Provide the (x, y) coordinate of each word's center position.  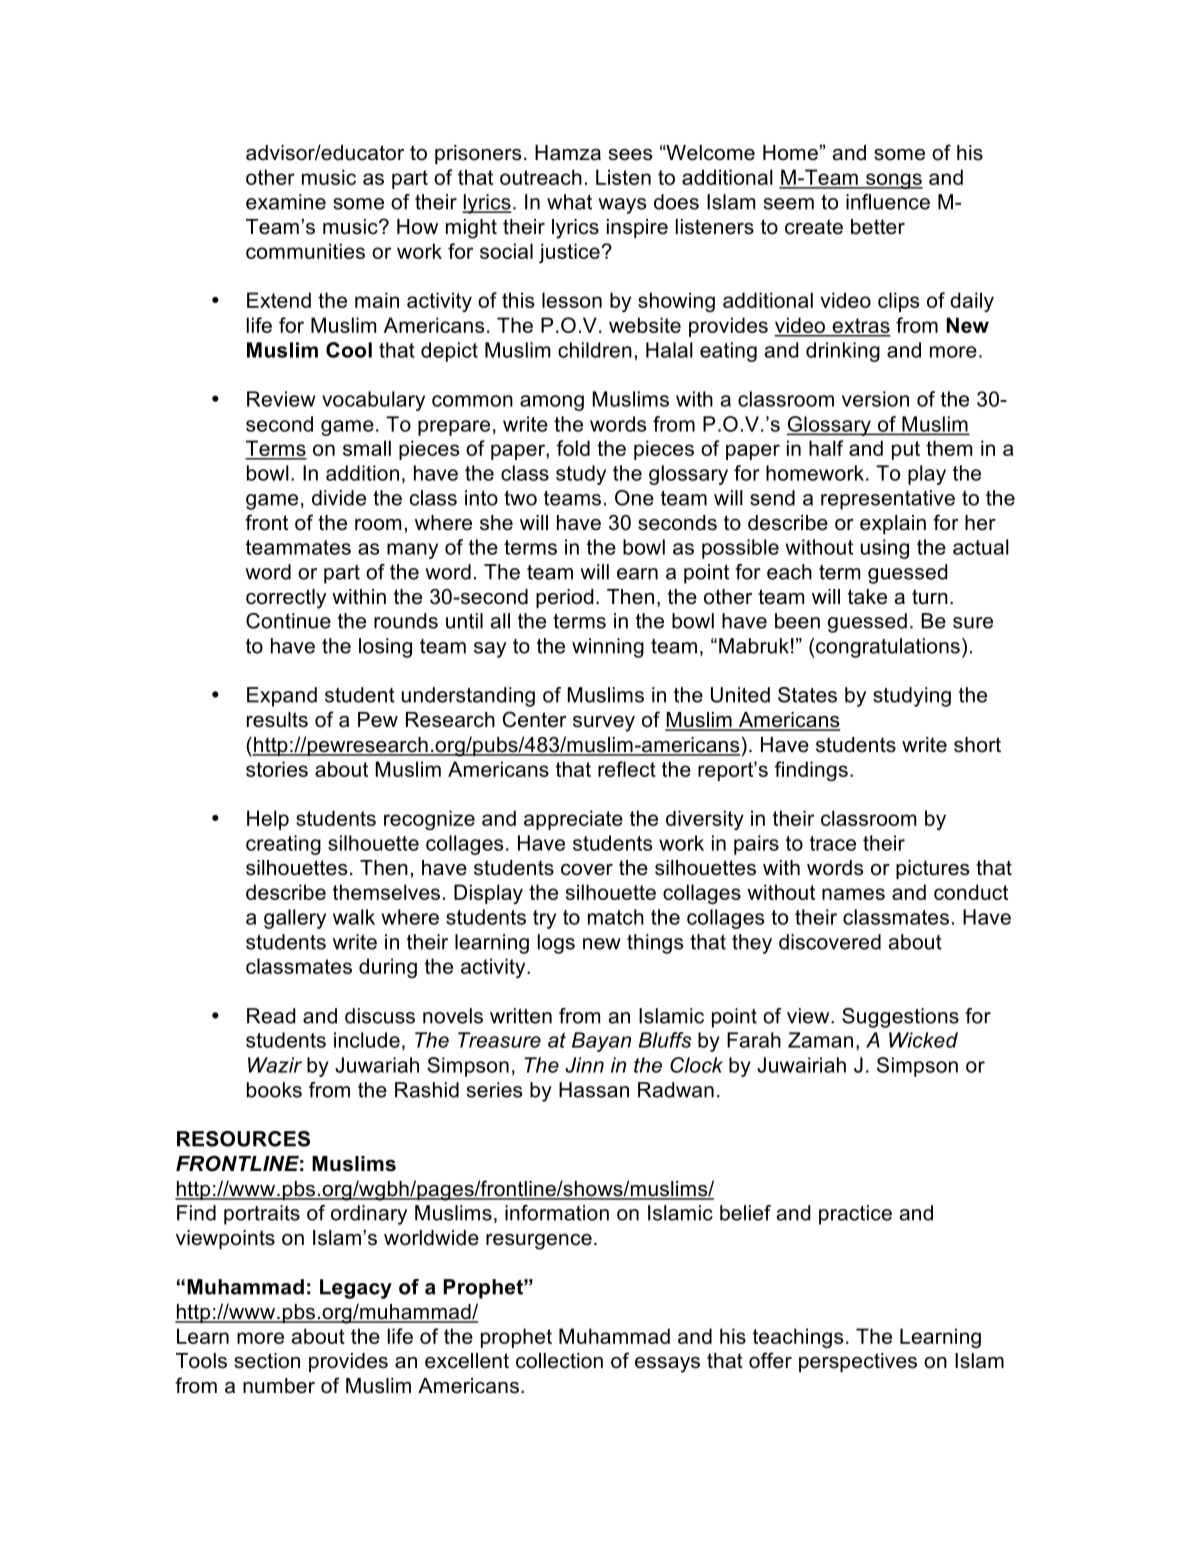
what (569, 202)
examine (286, 202)
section (267, 1361)
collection (559, 1361)
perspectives (858, 1362)
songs (893, 181)
